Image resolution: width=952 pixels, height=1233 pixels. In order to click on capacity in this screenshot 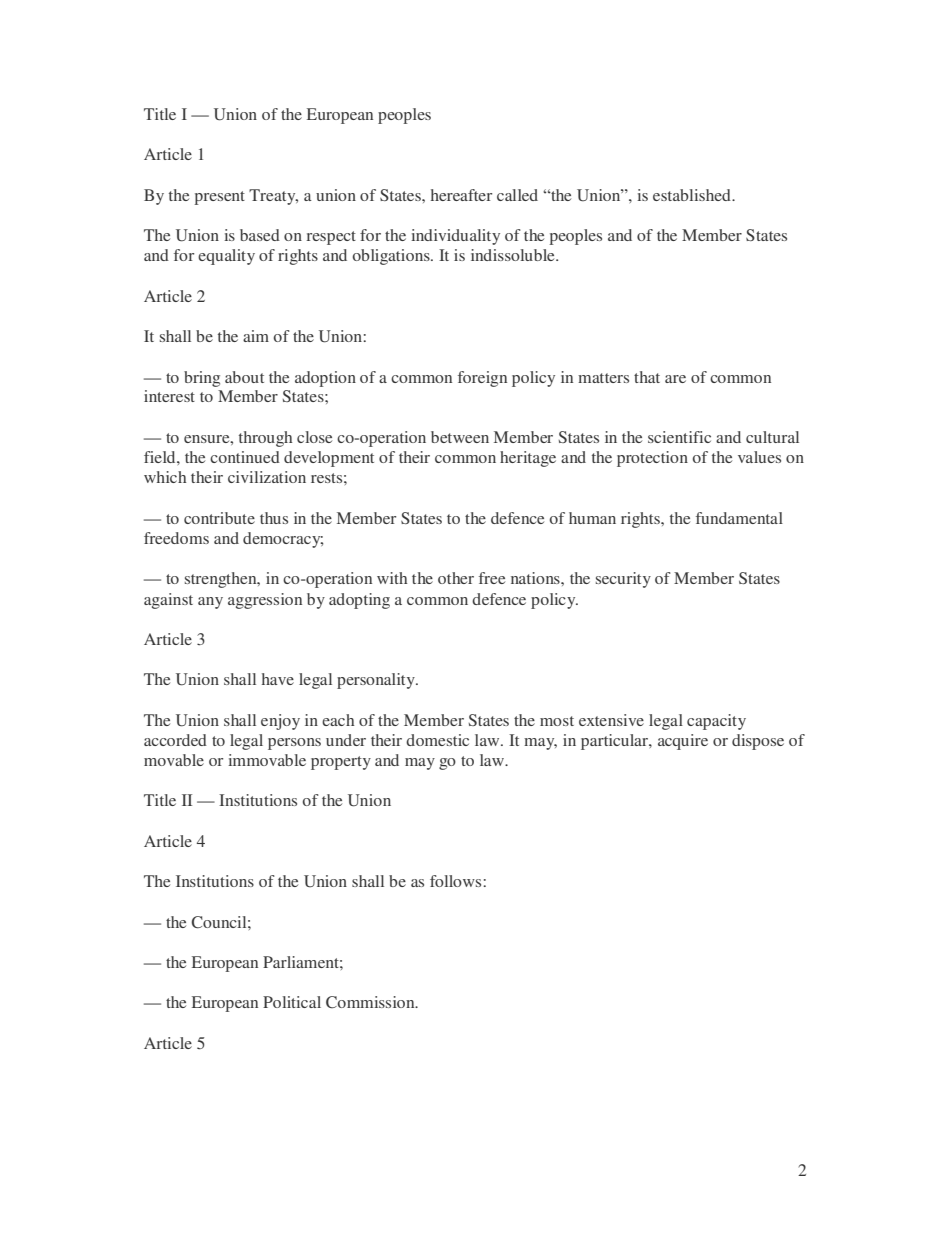, I will do `click(716, 722)`.
